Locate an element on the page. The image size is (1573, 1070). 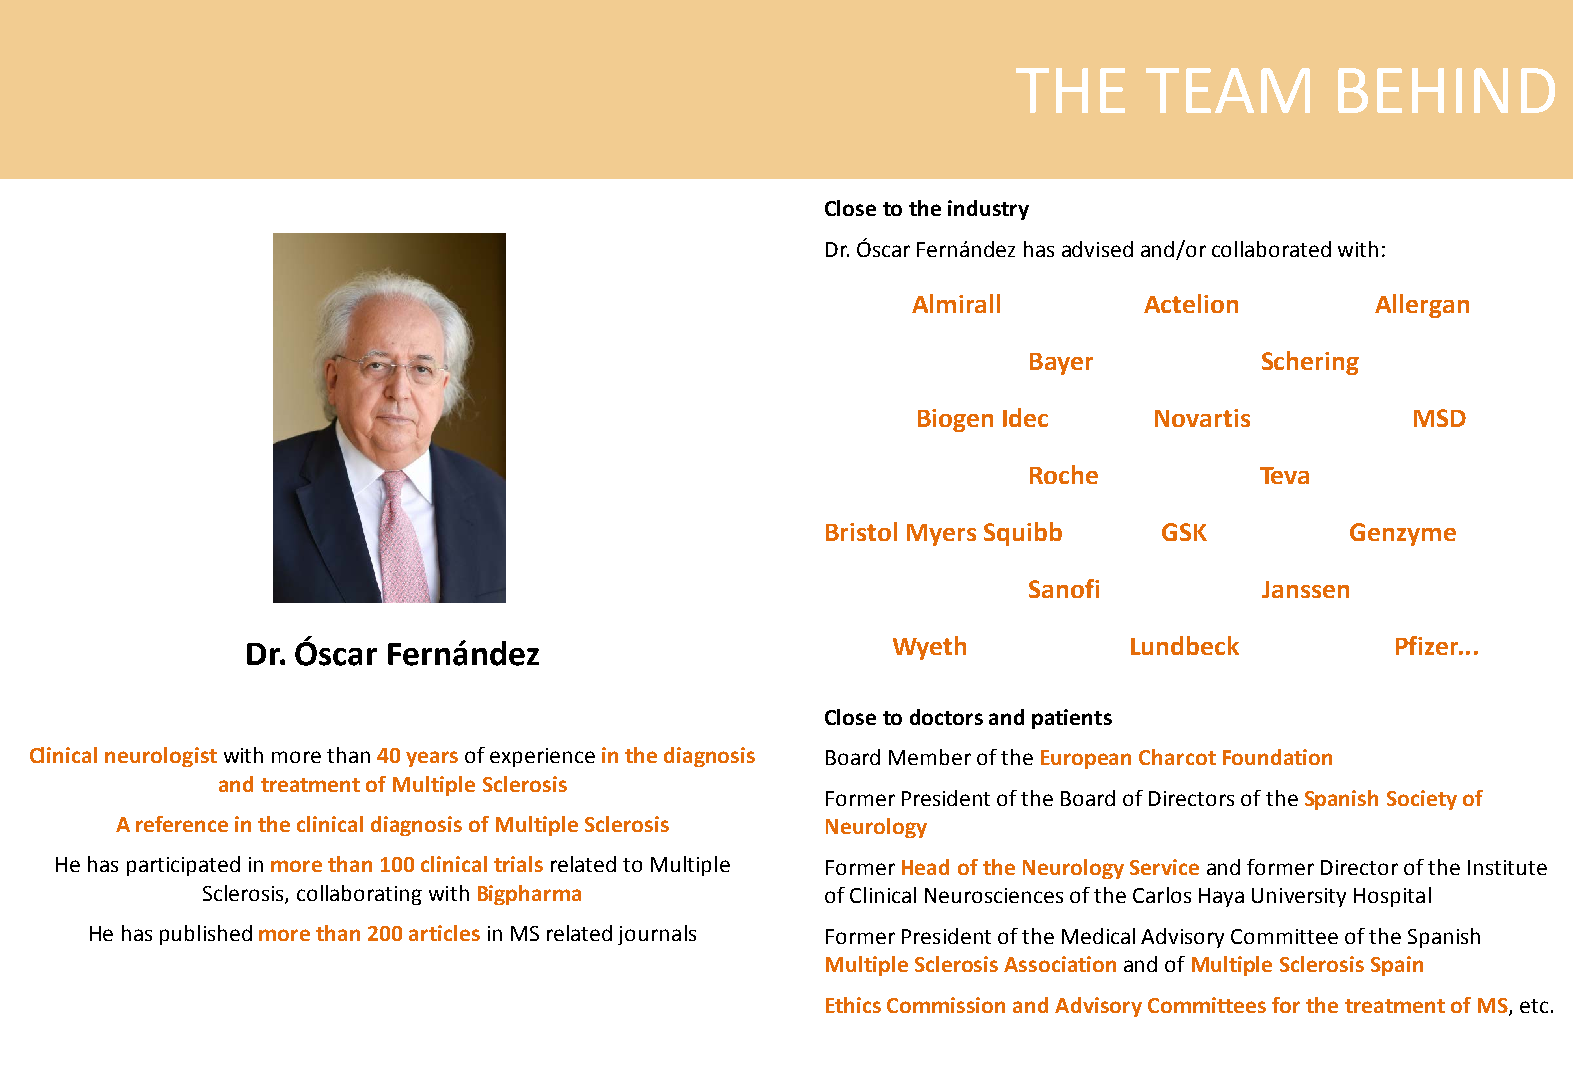
Roche is located at coordinates (1064, 474).
